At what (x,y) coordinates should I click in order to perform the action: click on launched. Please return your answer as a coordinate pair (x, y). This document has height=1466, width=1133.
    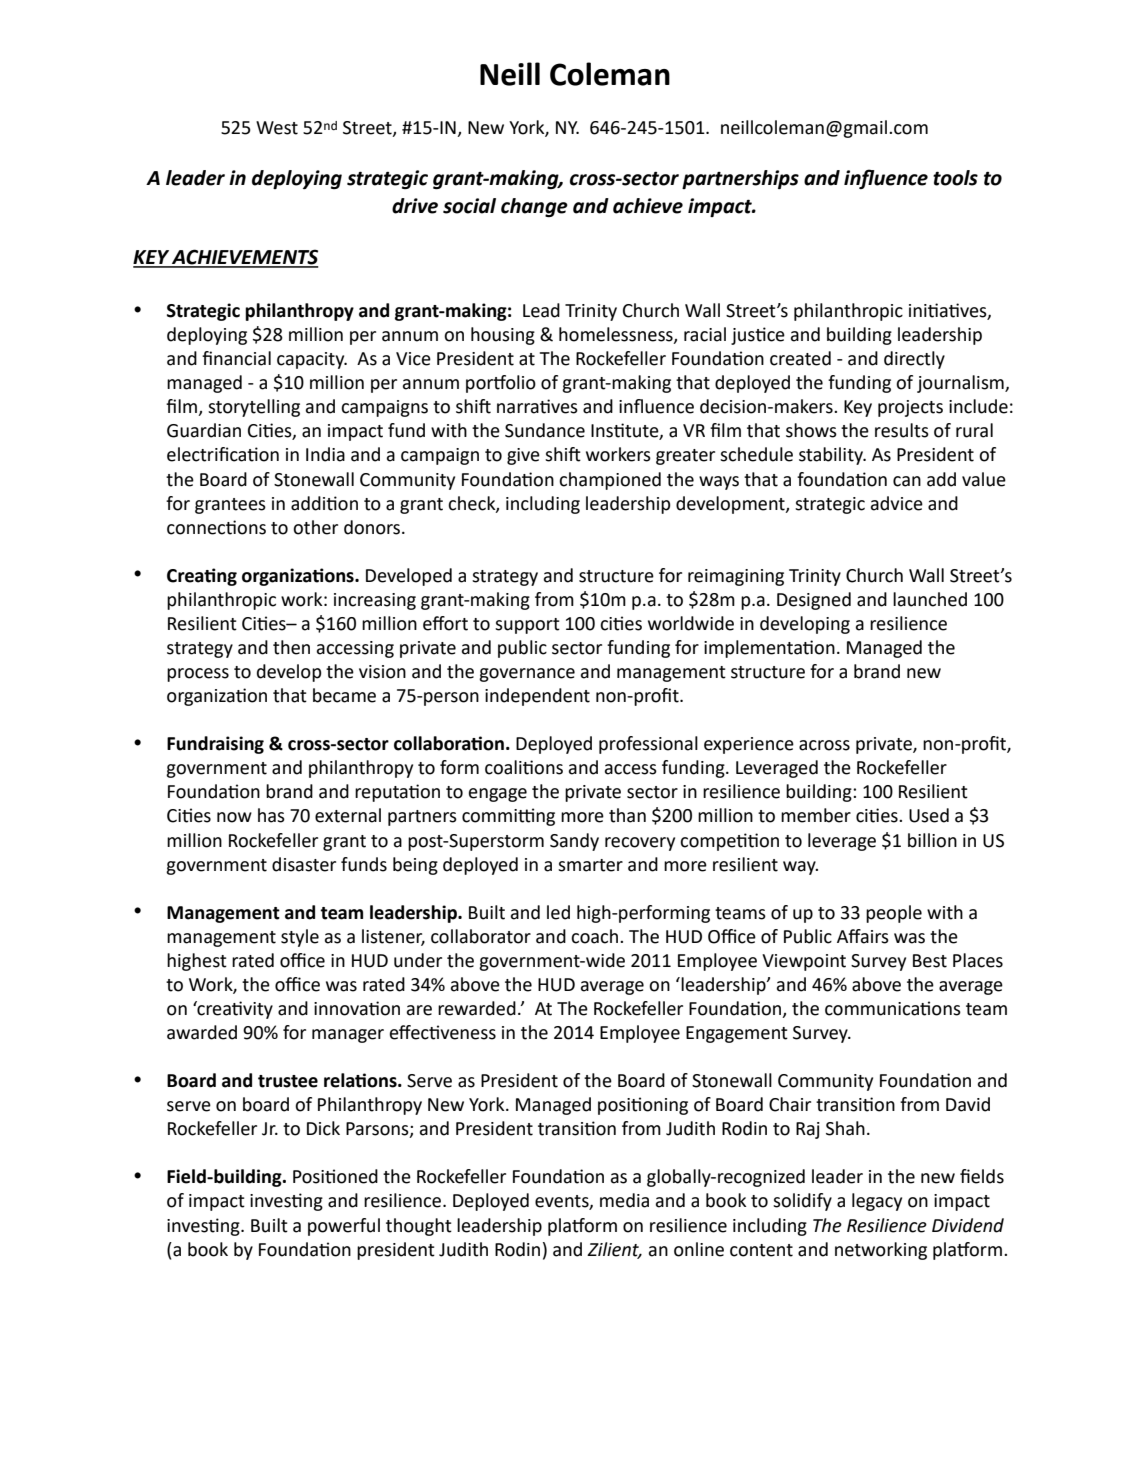
    Looking at the image, I should click on (930, 599).
